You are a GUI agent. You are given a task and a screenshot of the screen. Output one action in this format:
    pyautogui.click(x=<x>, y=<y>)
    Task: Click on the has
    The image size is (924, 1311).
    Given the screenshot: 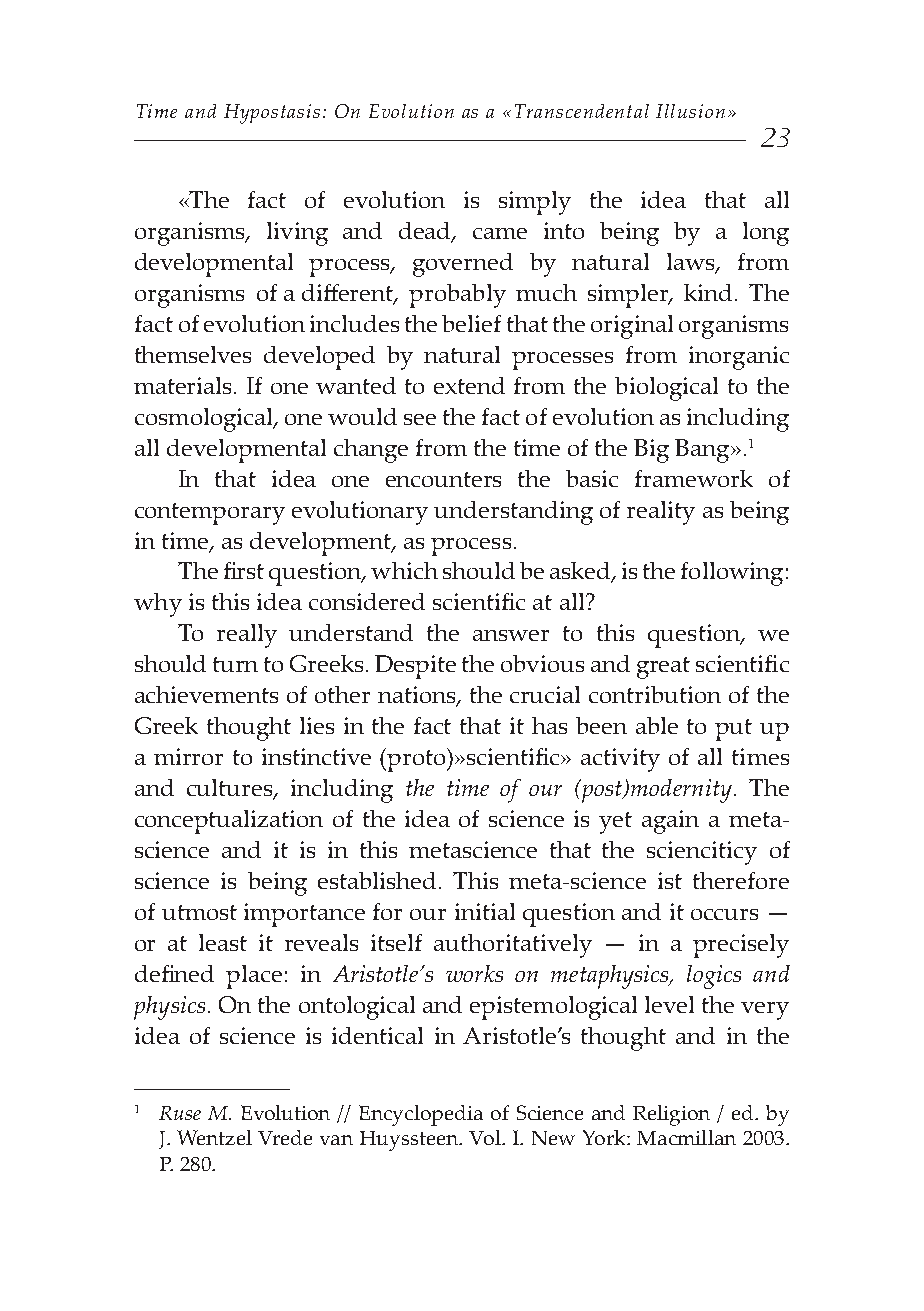 What is the action you would take?
    pyautogui.click(x=549, y=725)
